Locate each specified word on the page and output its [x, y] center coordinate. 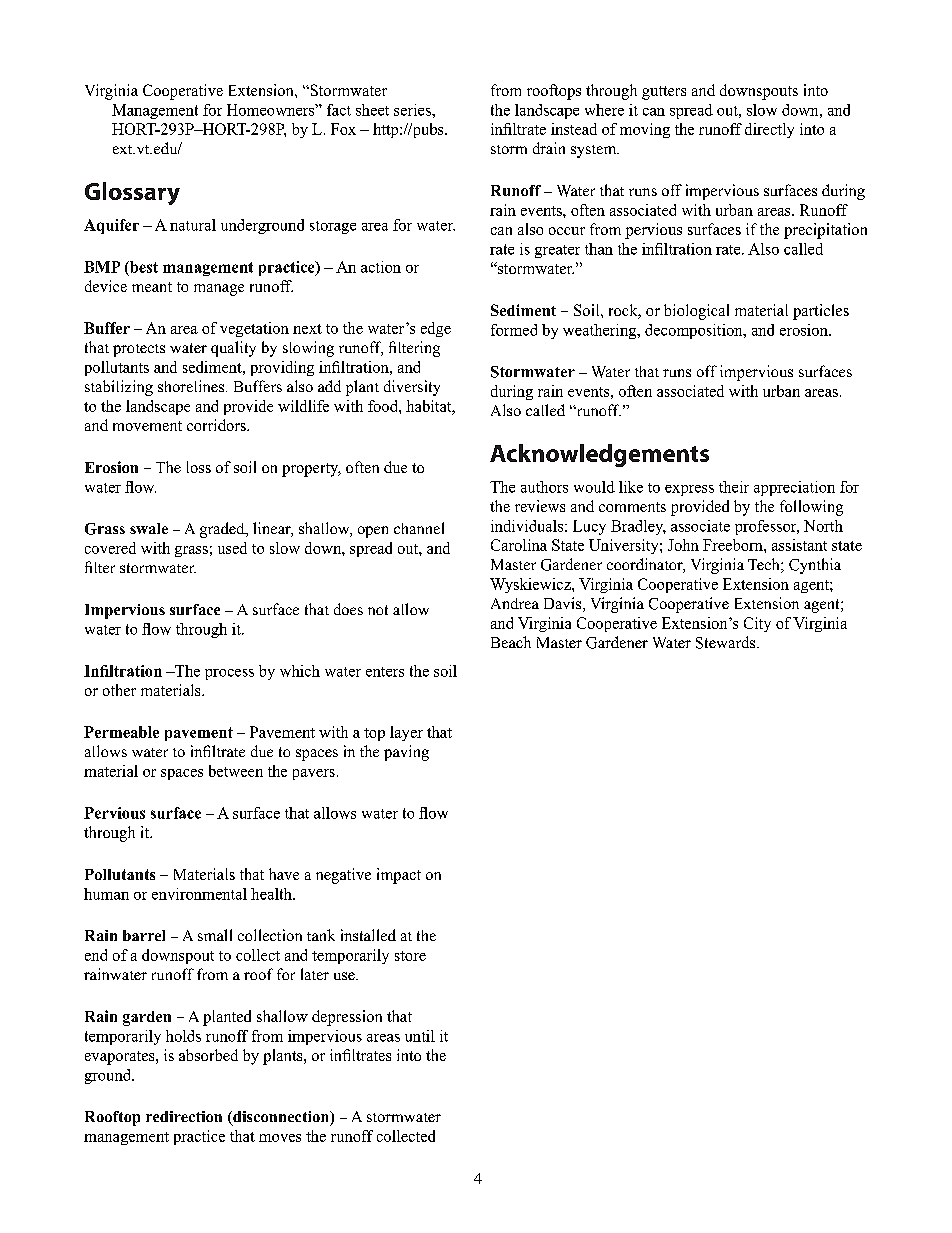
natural [193, 225]
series [413, 110]
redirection [184, 1116]
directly [769, 130]
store [410, 956]
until [420, 1036]
